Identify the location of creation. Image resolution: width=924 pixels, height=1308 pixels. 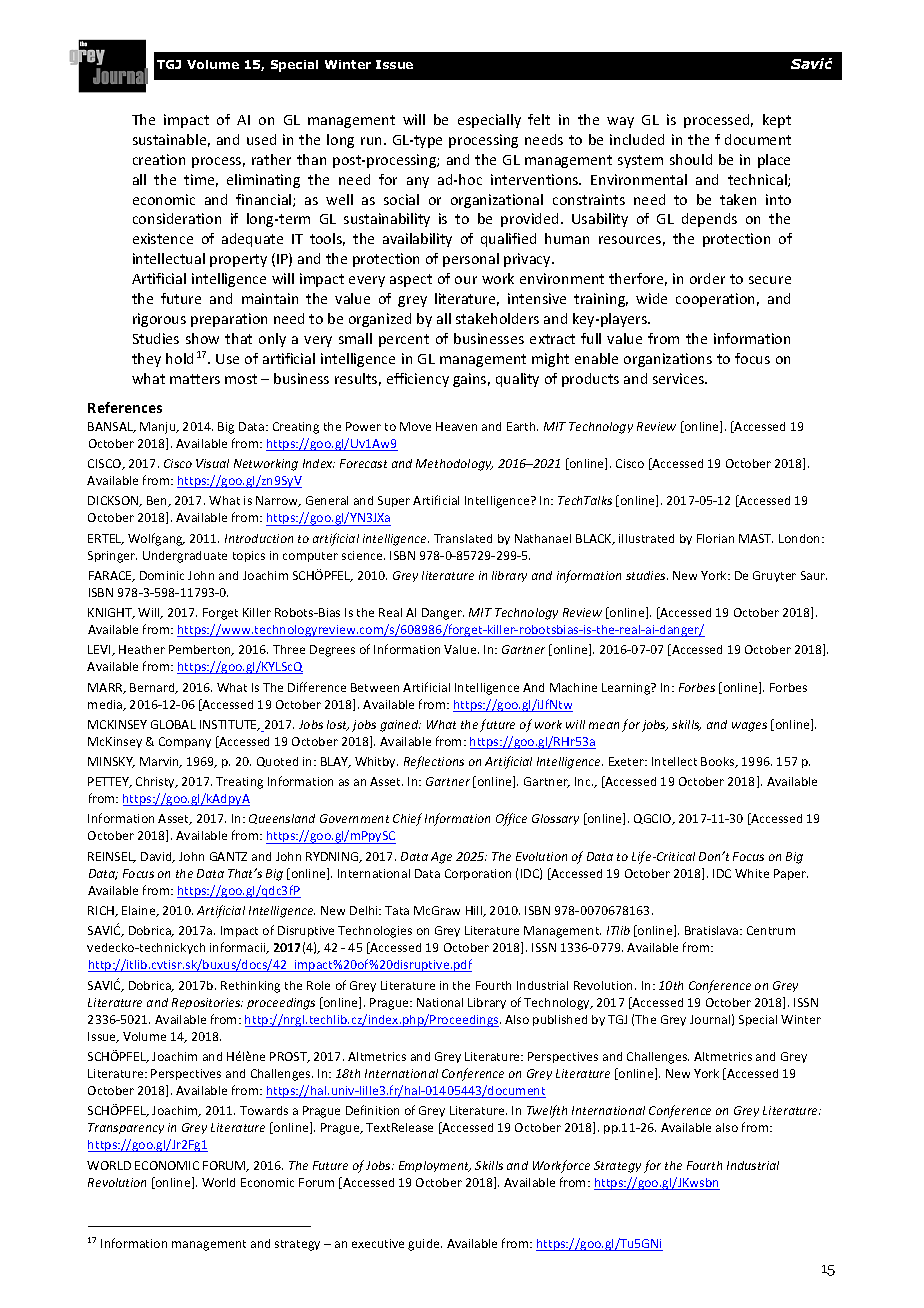
(159, 159).
